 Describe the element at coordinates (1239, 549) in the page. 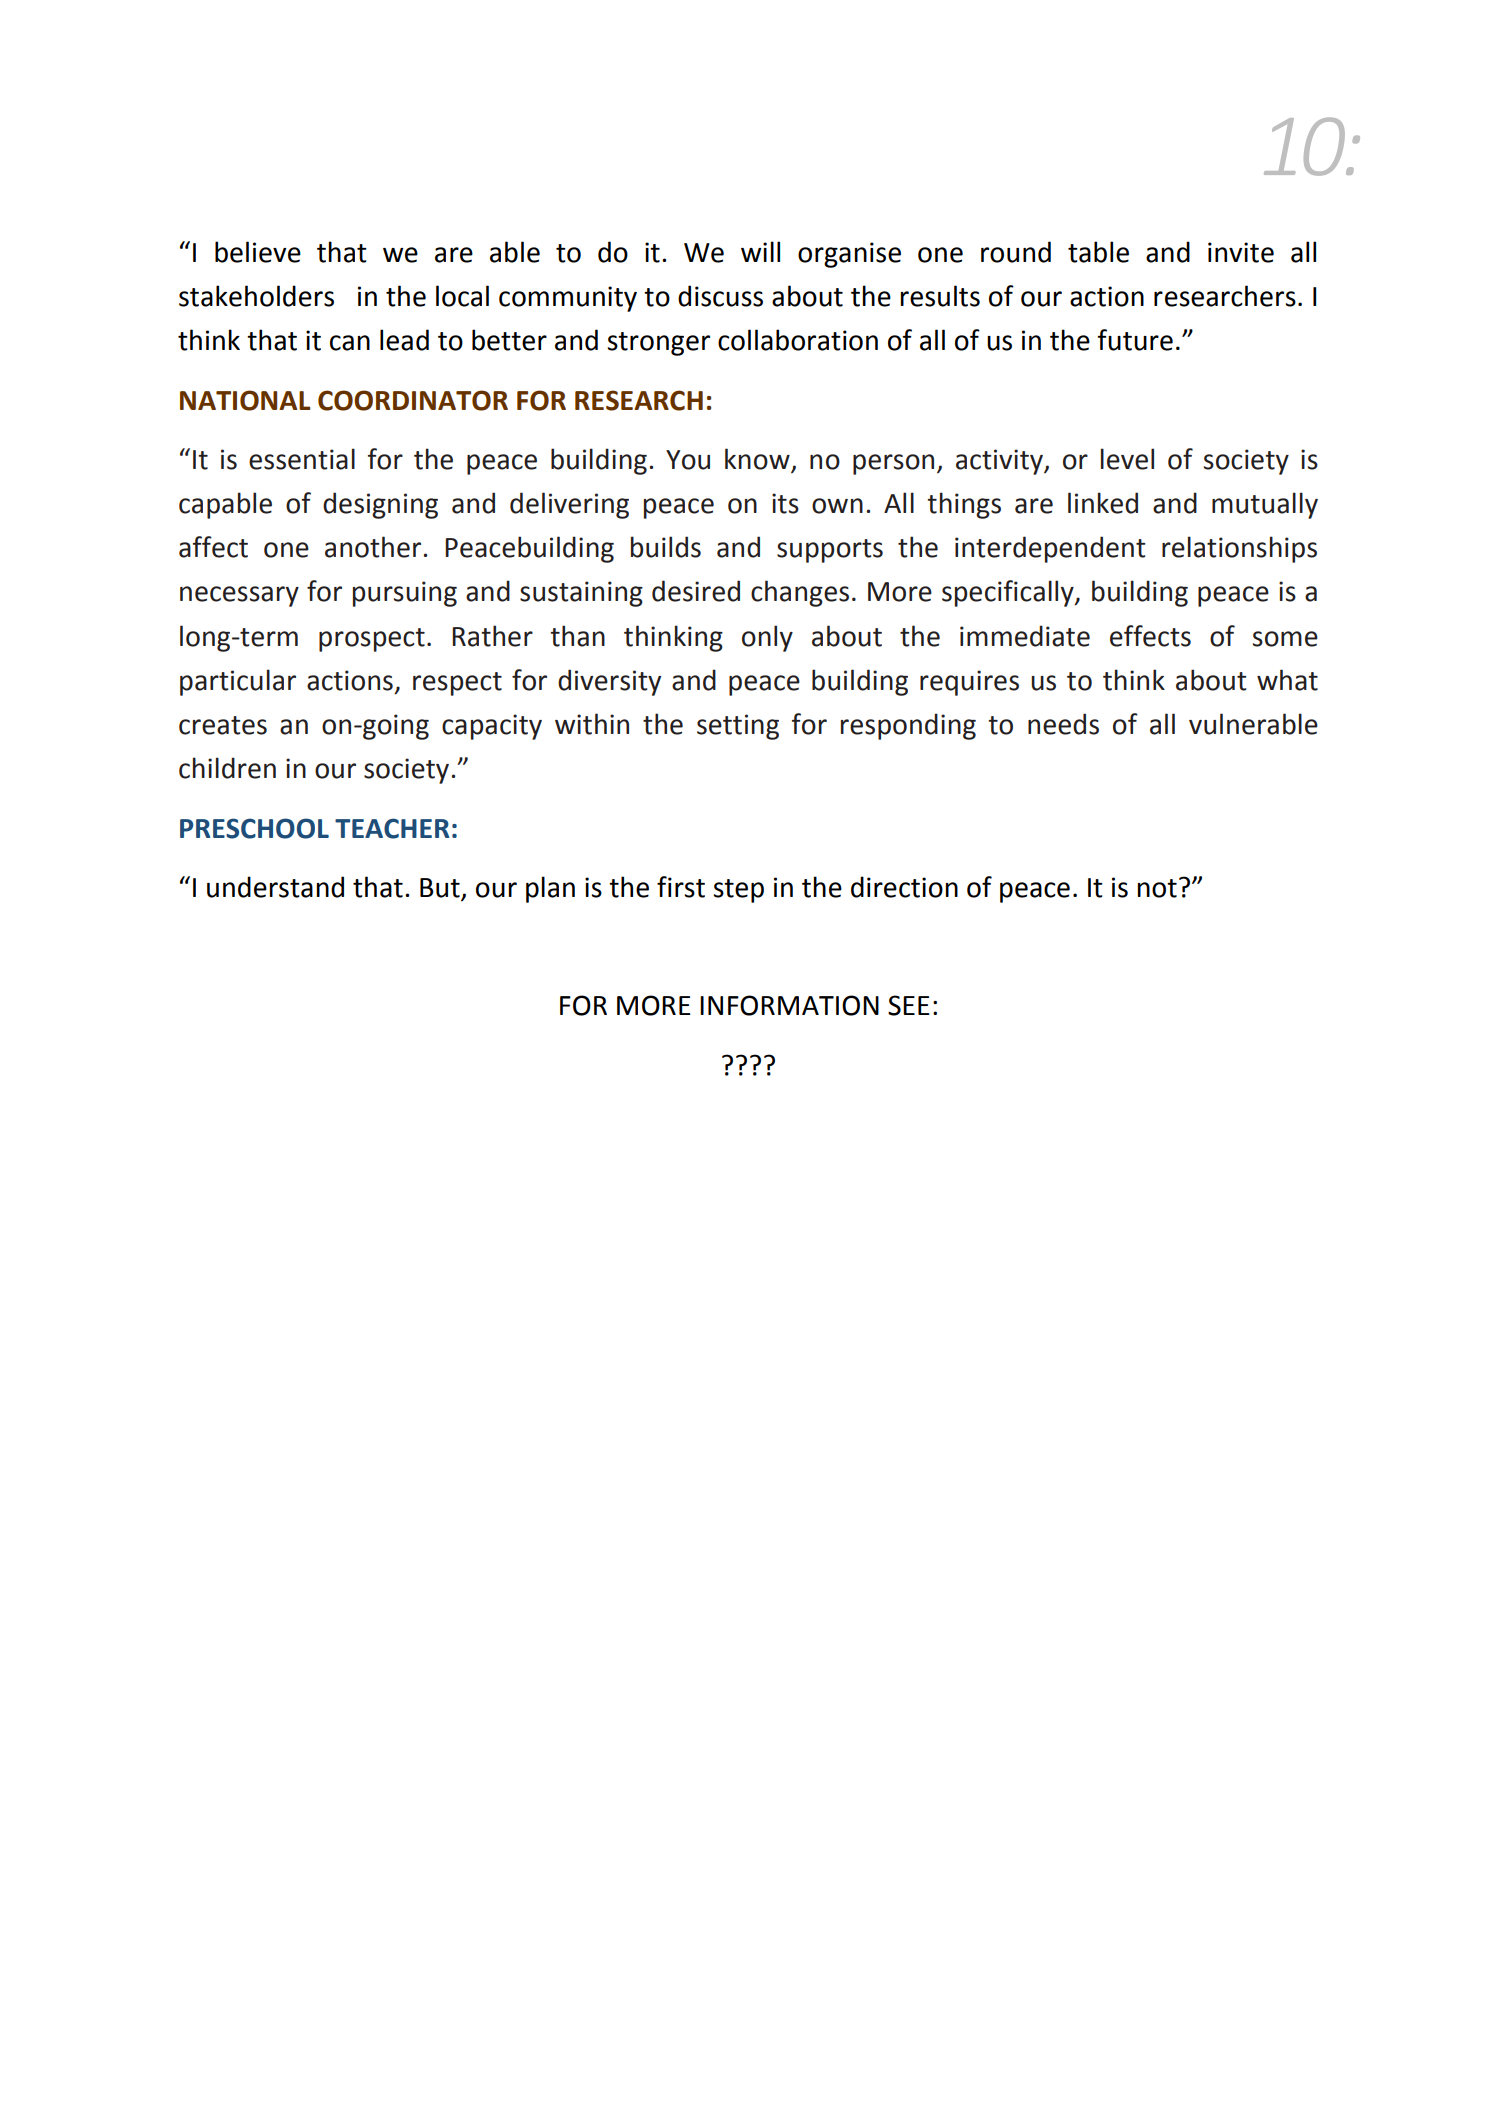

I see `relationships` at that location.
